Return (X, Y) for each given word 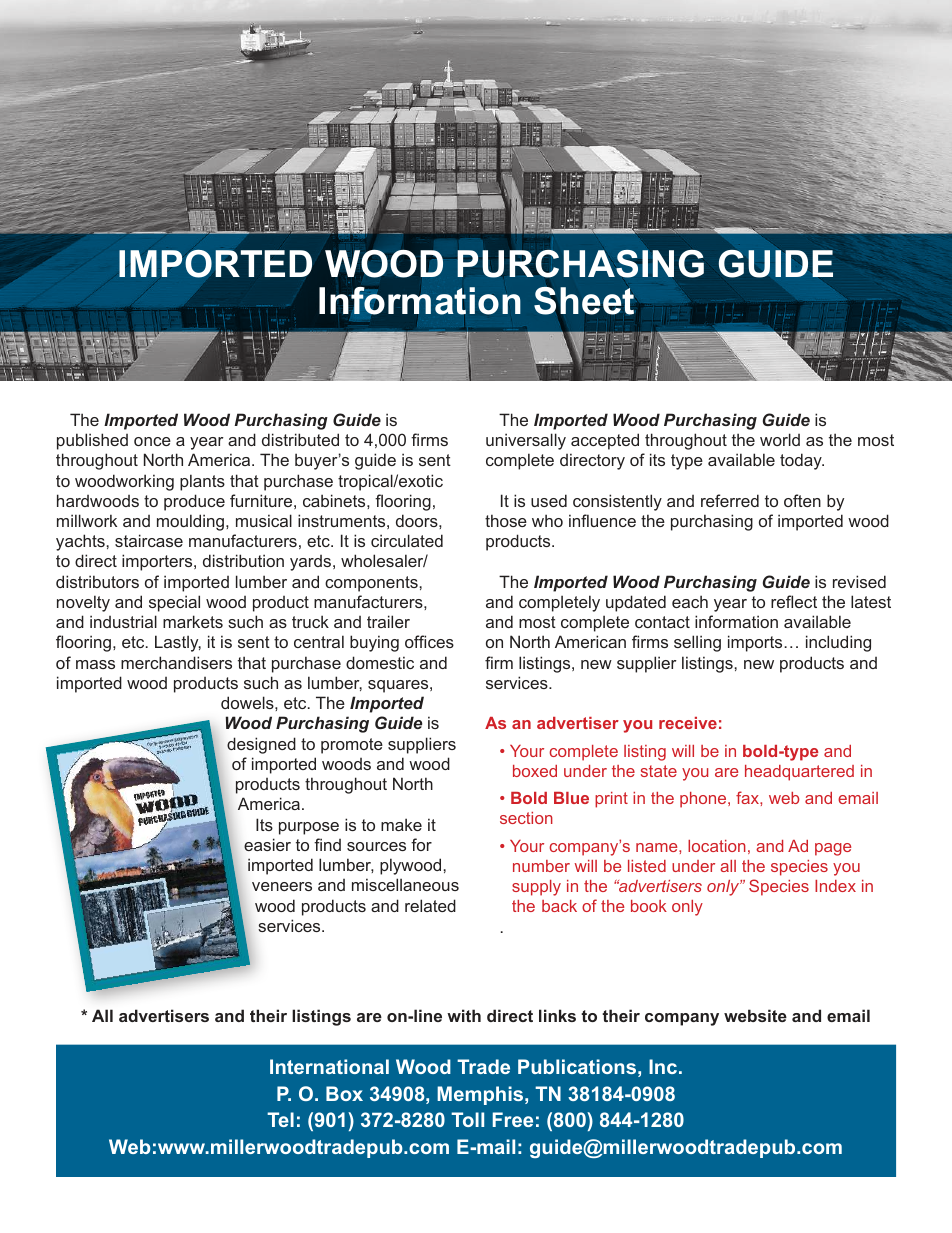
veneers (282, 886)
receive (688, 723)
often (802, 500)
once (152, 441)
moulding (192, 522)
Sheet (584, 301)
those (506, 520)
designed (261, 745)
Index (835, 886)
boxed (535, 771)
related (430, 905)
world (780, 439)
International (329, 1066)
